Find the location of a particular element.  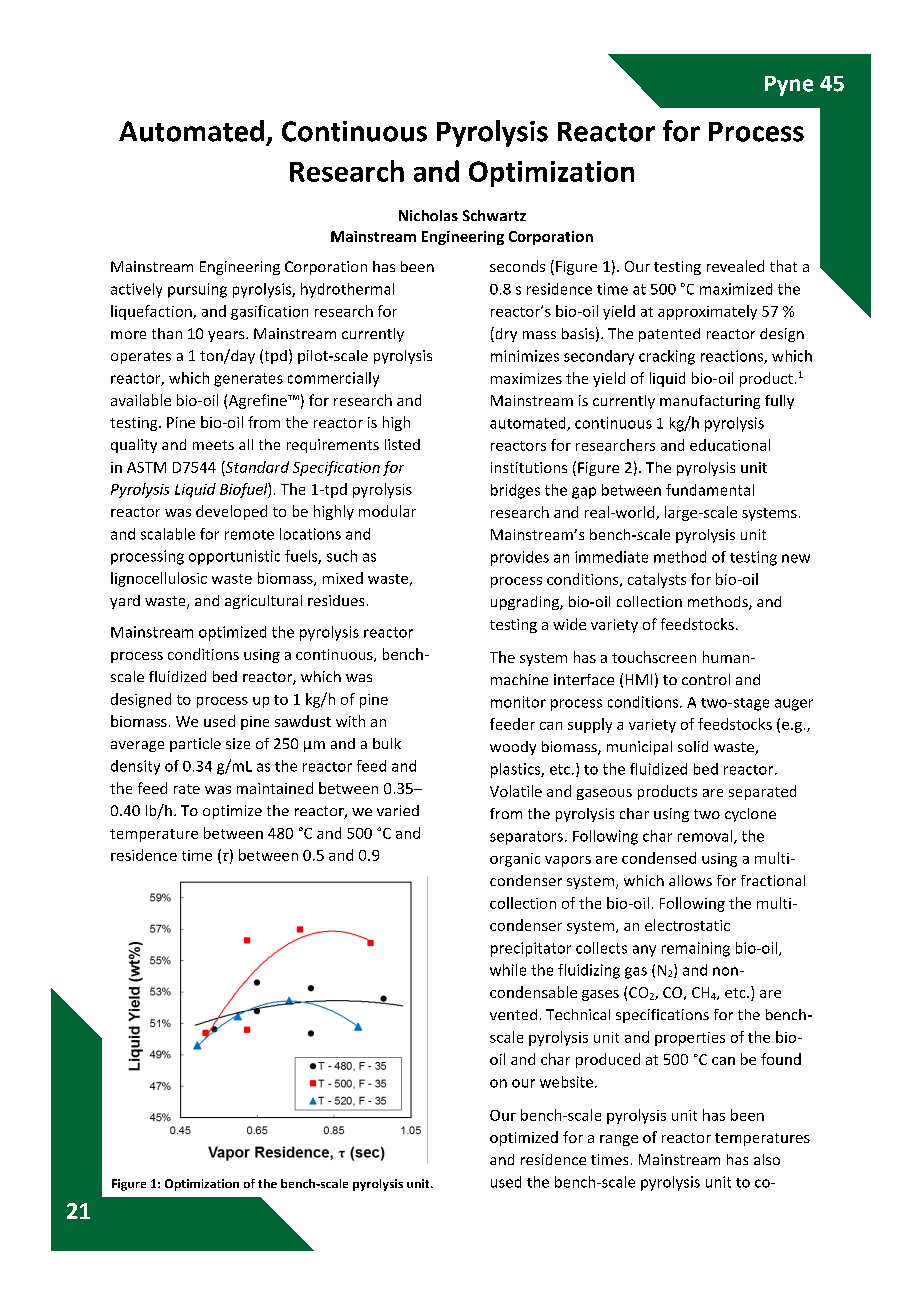

website is located at coordinates (566, 1082).
